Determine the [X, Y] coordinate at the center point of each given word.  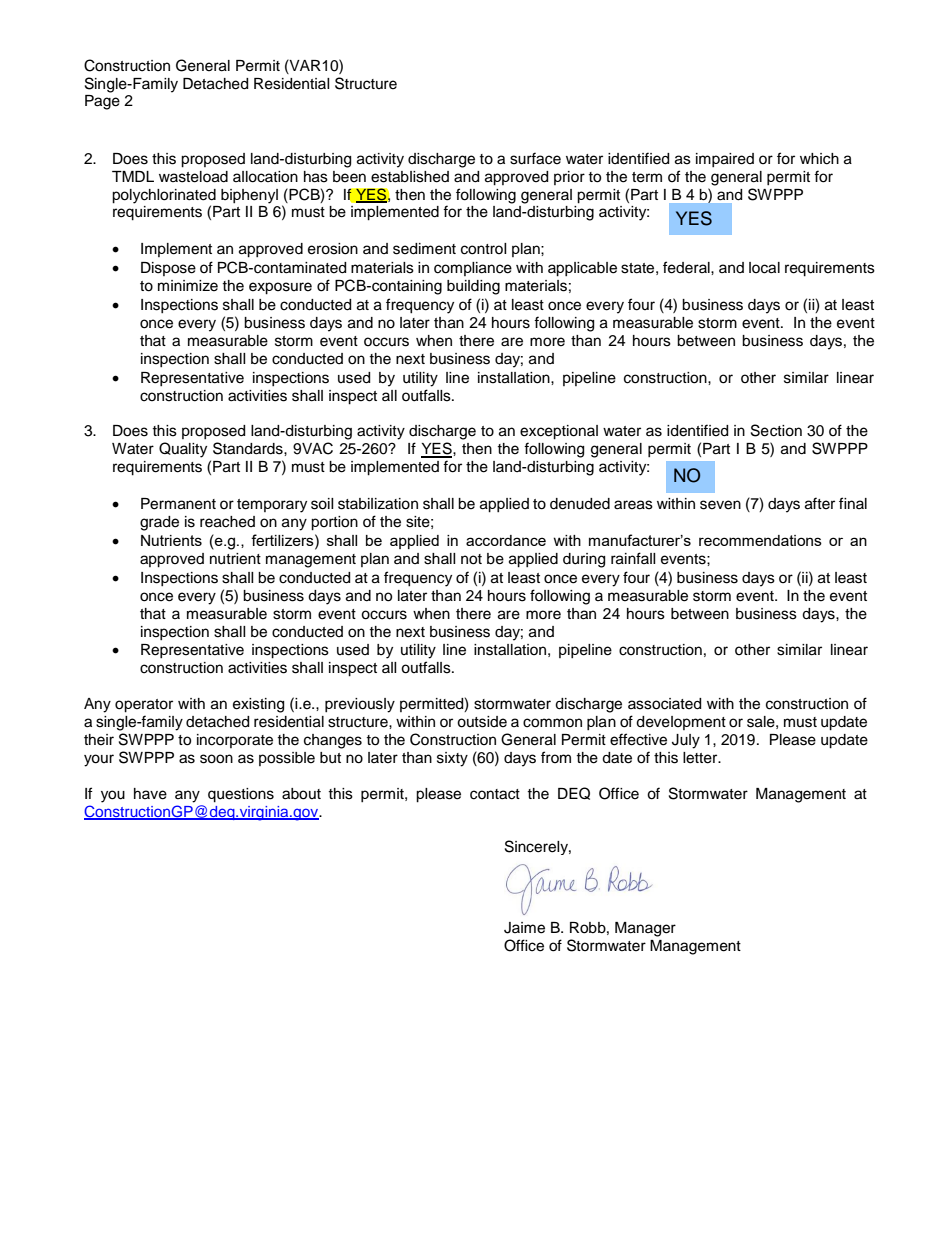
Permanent [178, 504]
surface [535, 158]
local [764, 268]
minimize [188, 286]
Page [102, 102]
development [681, 723]
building [473, 287]
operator [144, 706]
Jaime [524, 928]
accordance [506, 540]
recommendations [760, 540]
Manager [645, 929]
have [150, 794]
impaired [725, 160]
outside [482, 722]
